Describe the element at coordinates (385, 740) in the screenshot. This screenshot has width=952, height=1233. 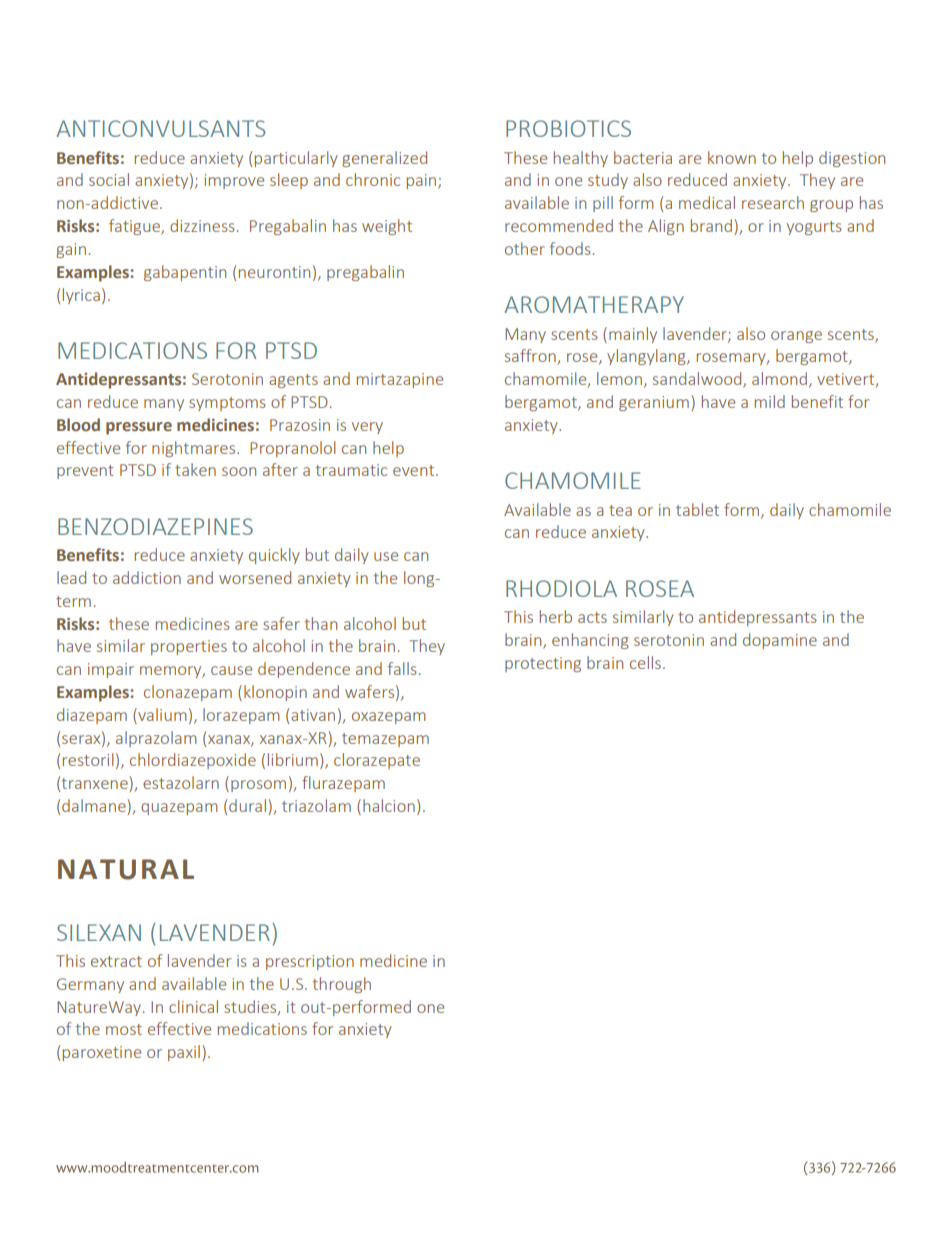
I see `temazepam` at that location.
